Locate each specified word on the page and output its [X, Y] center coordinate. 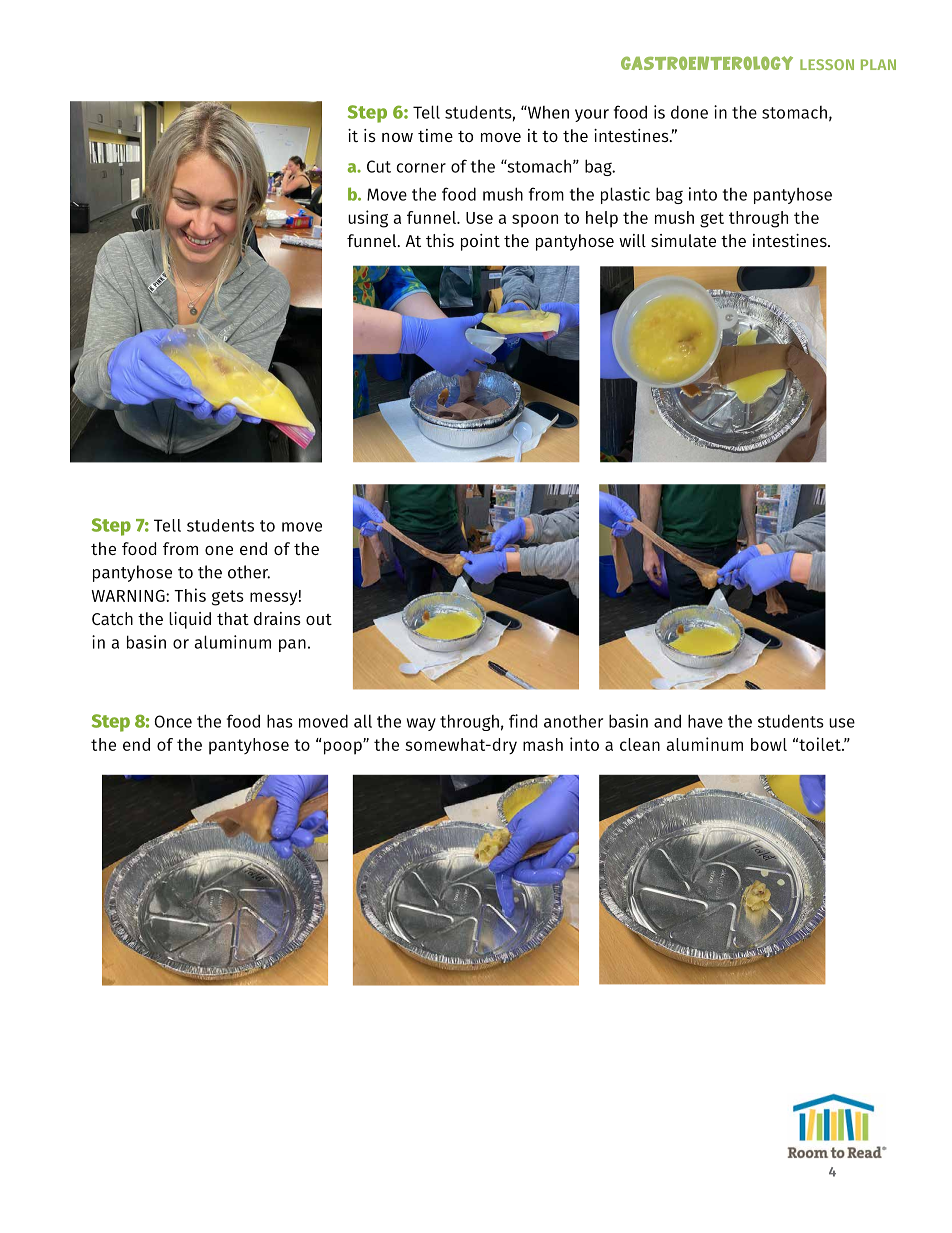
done [689, 112]
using [368, 219]
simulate [683, 240]
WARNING [129, 596]
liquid [190, 620]
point [480, 242]
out [319, 619]
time [435, 135]
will [632, 240]
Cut [379, 166]
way [421, 724]
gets [228, 598]
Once [173, 721]
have [705, 721]
